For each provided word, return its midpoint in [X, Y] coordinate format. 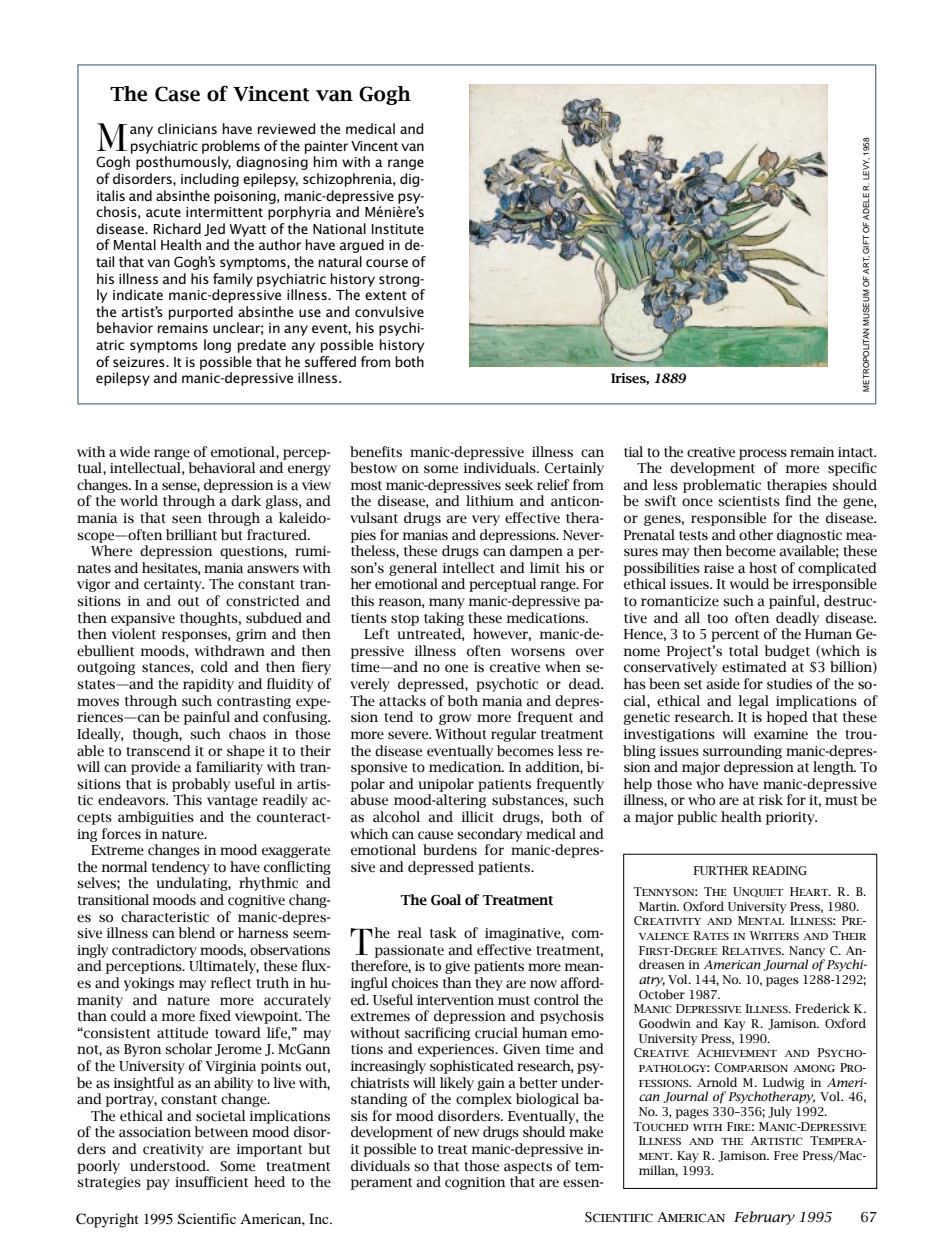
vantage [232, 802]
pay [158, 1184]
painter [326, 147]
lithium [490, 500]
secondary [490, 835]
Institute [398, 229]
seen [187, 519]
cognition [475, 1183]
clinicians [187, 128]
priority [791, 818]
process [763, 454]
